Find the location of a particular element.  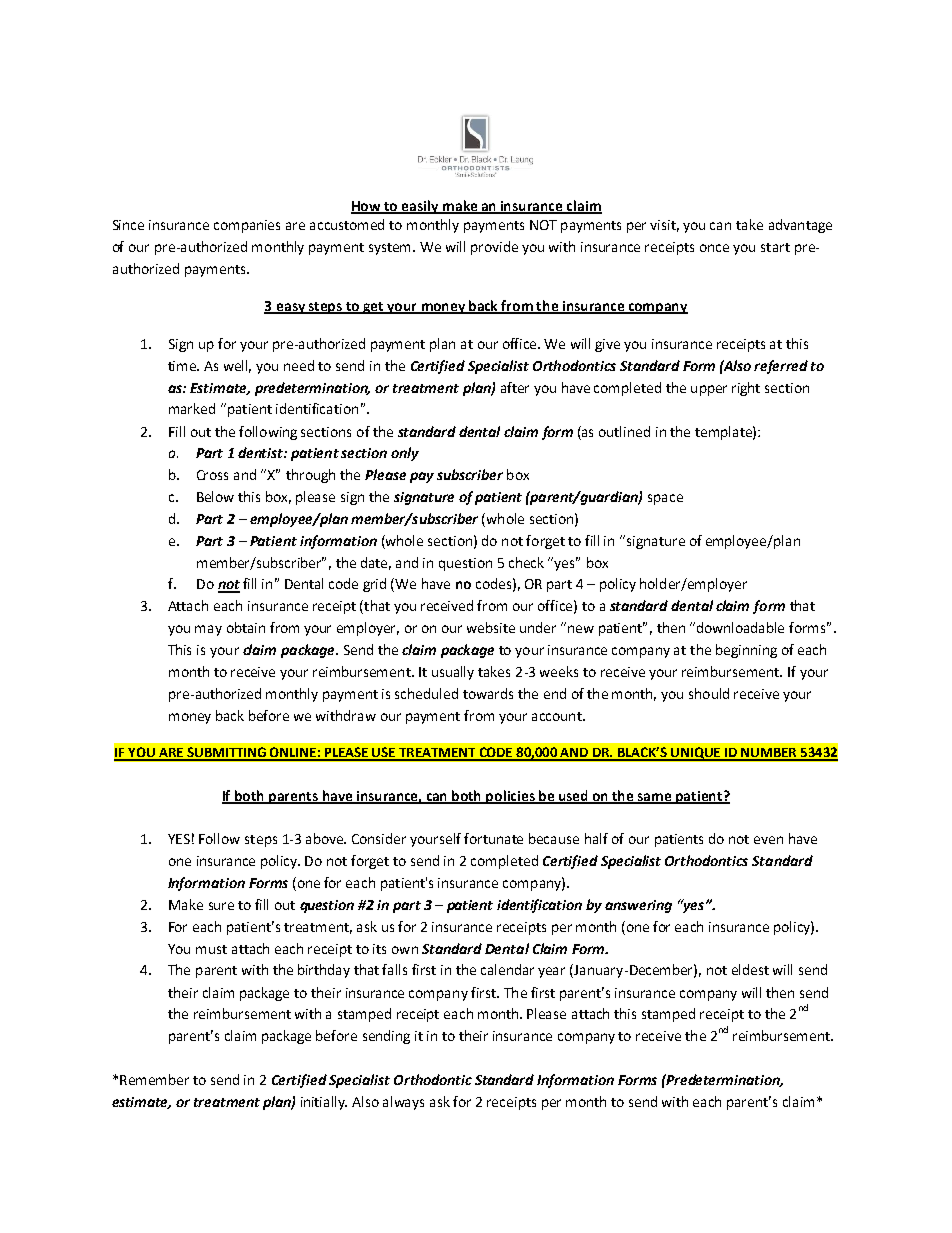

Below is located at coordinates (215, 496).
